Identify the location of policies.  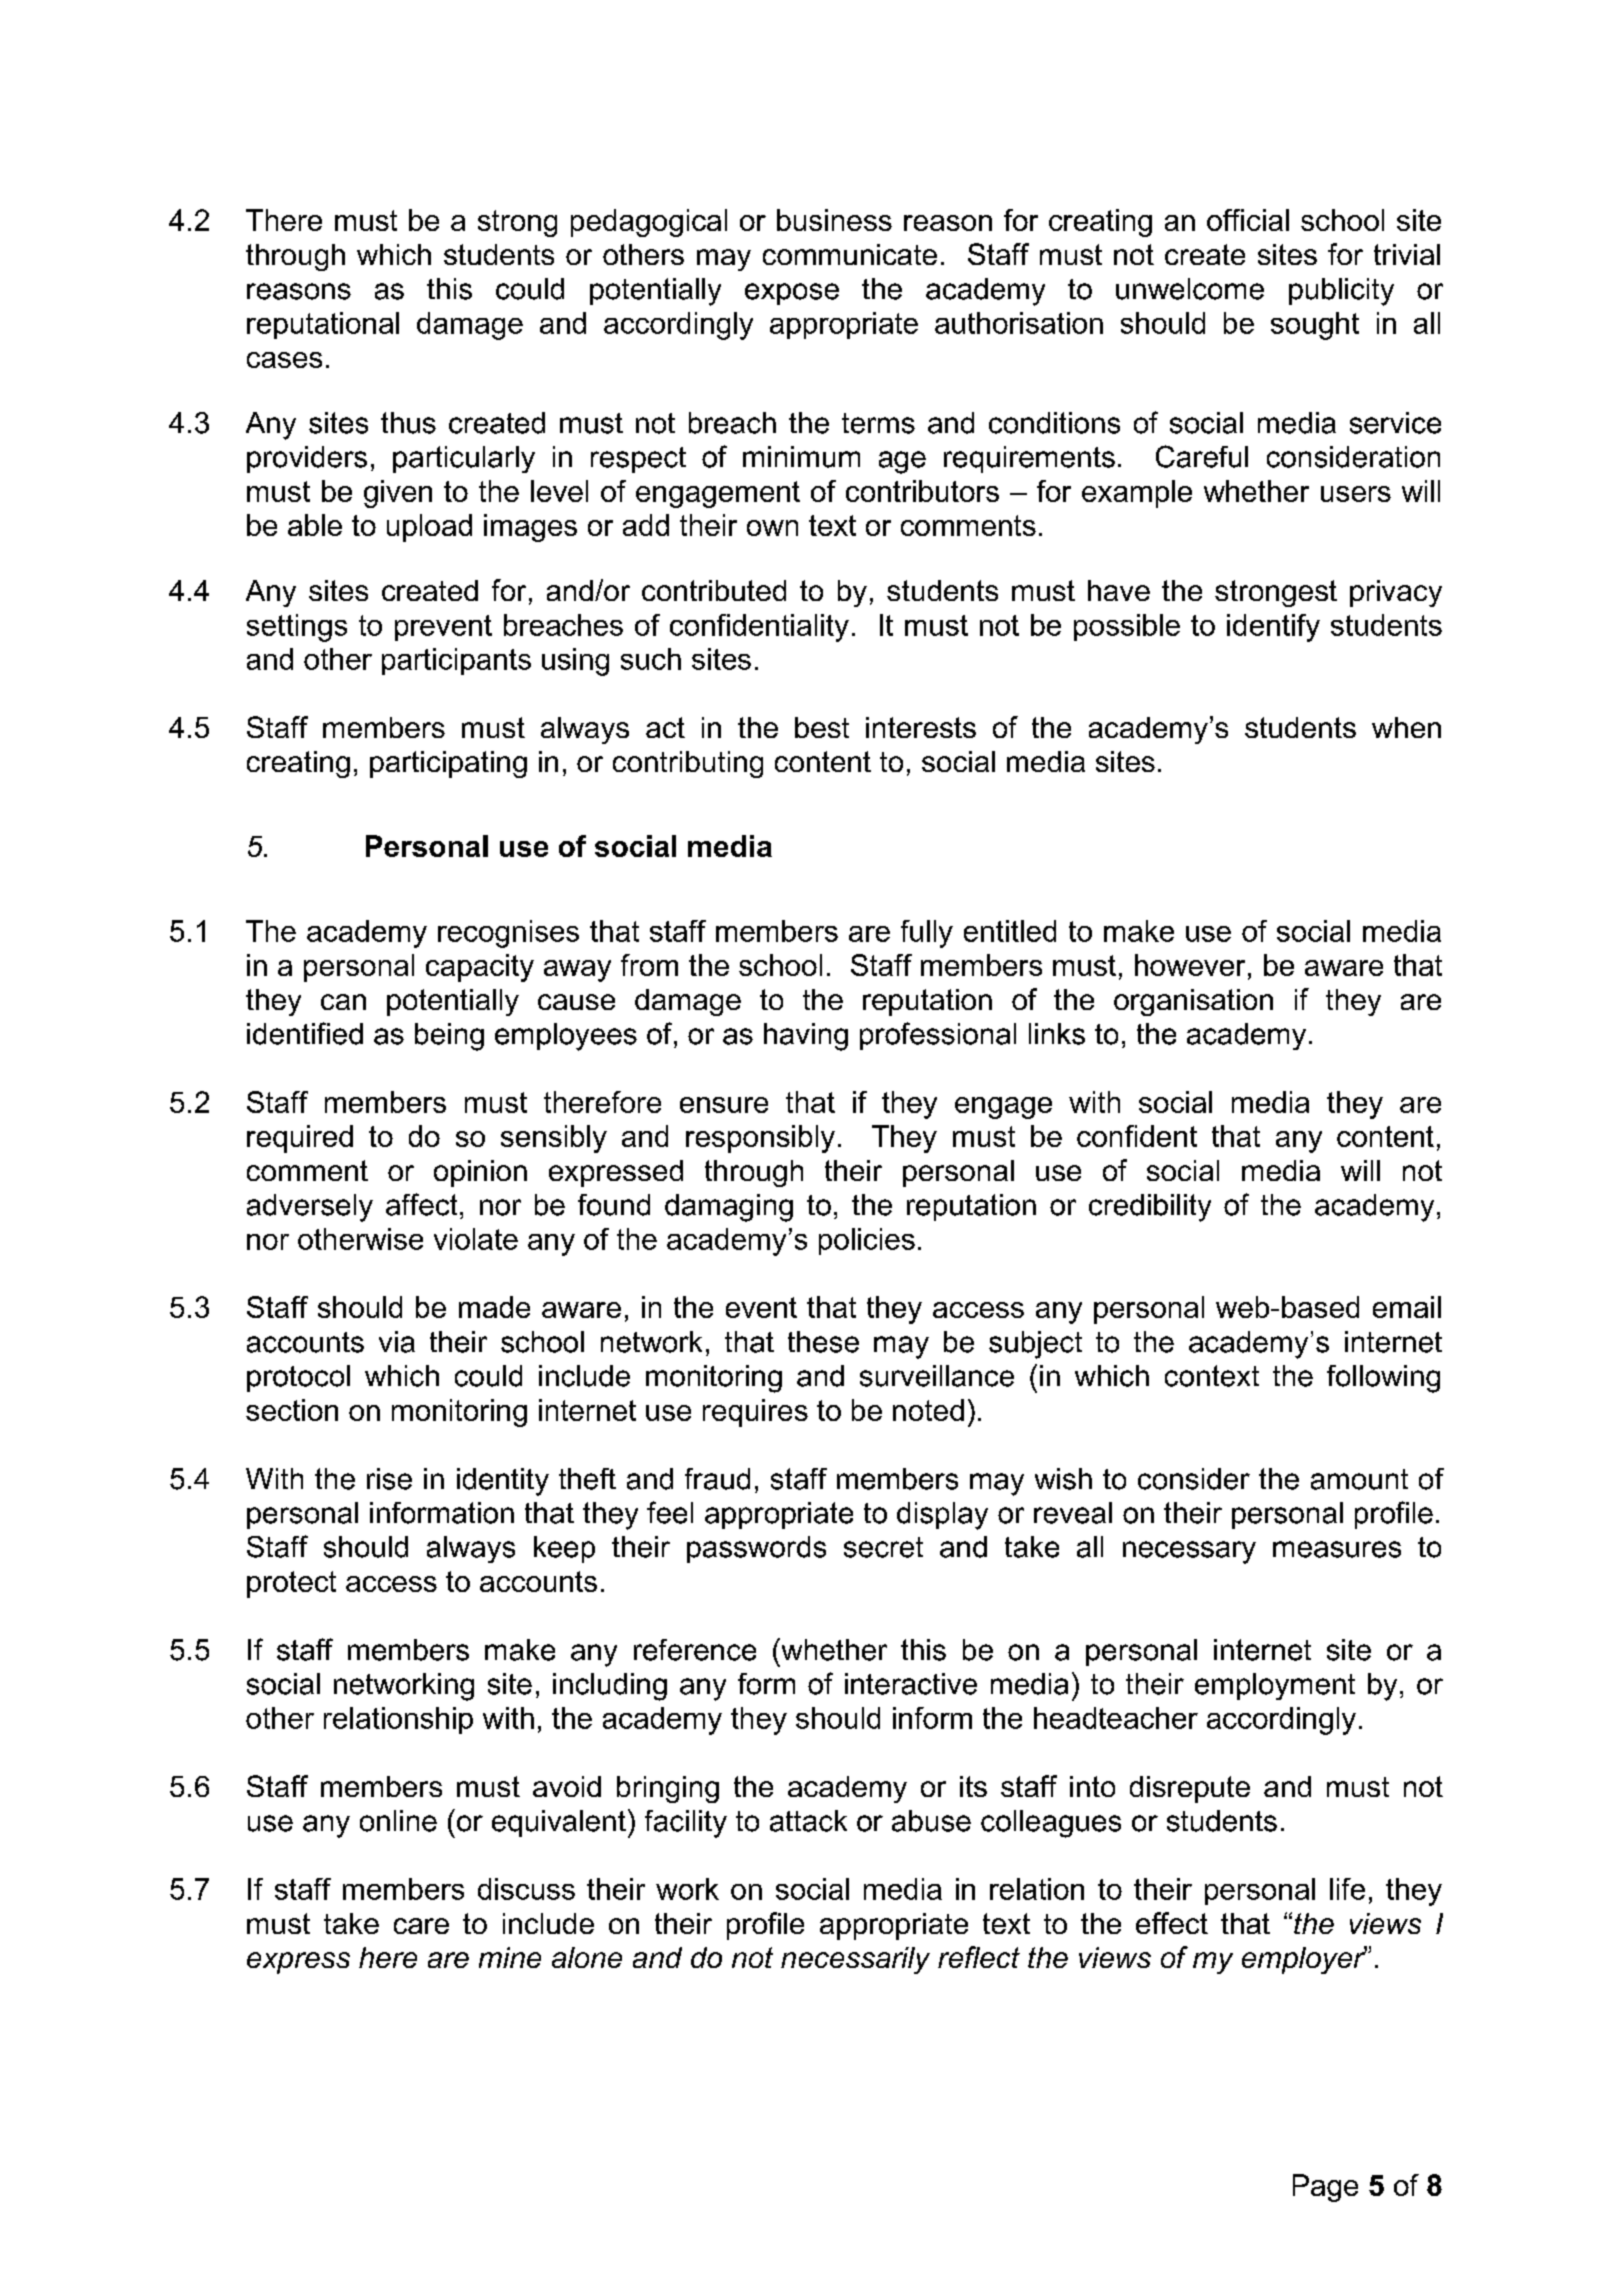
(867, 1241).
